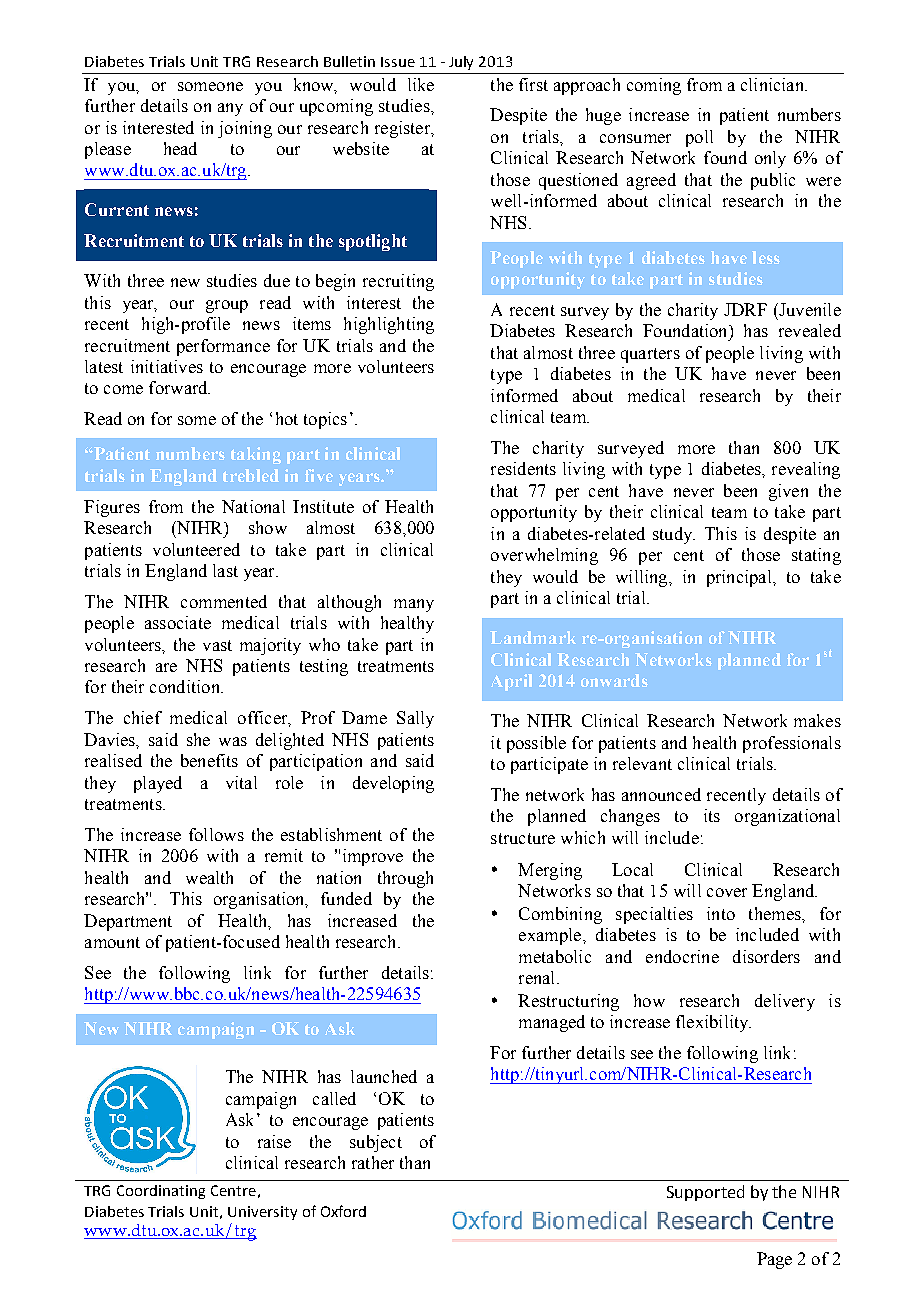  I want to click on condition, so click(186, 686).
